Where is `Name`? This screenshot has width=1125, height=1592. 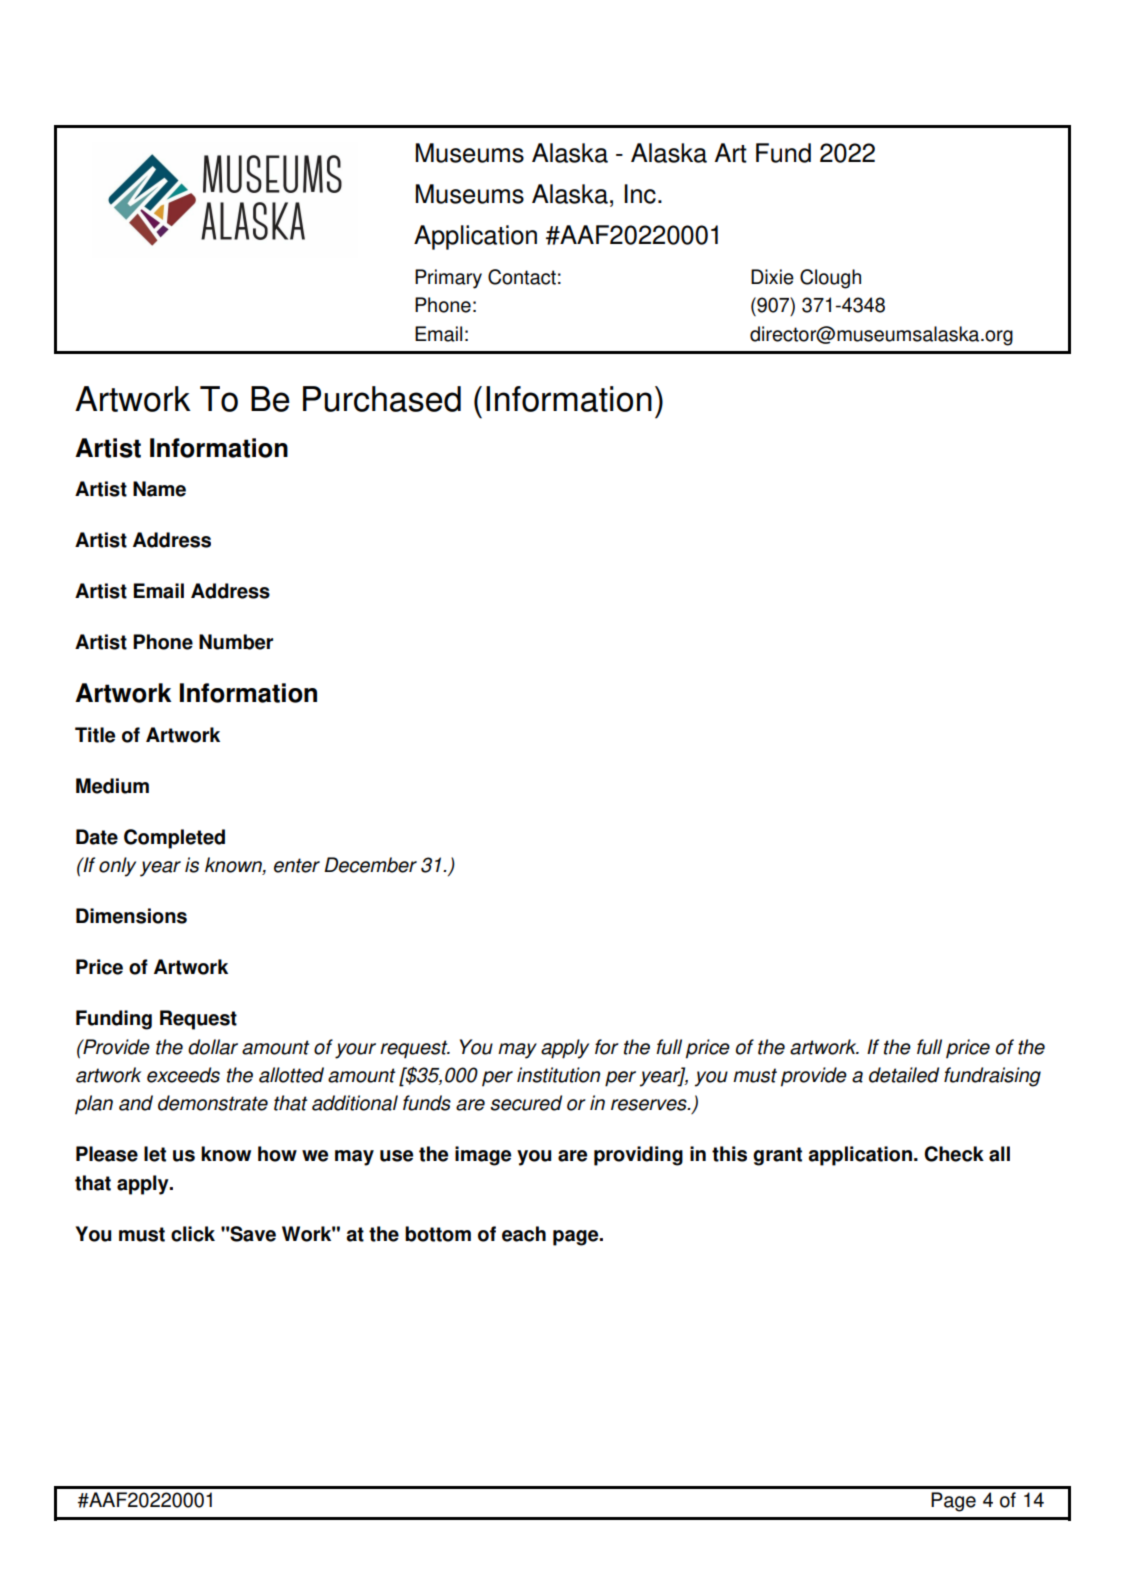 Name is located at coordinates (159, 489).
